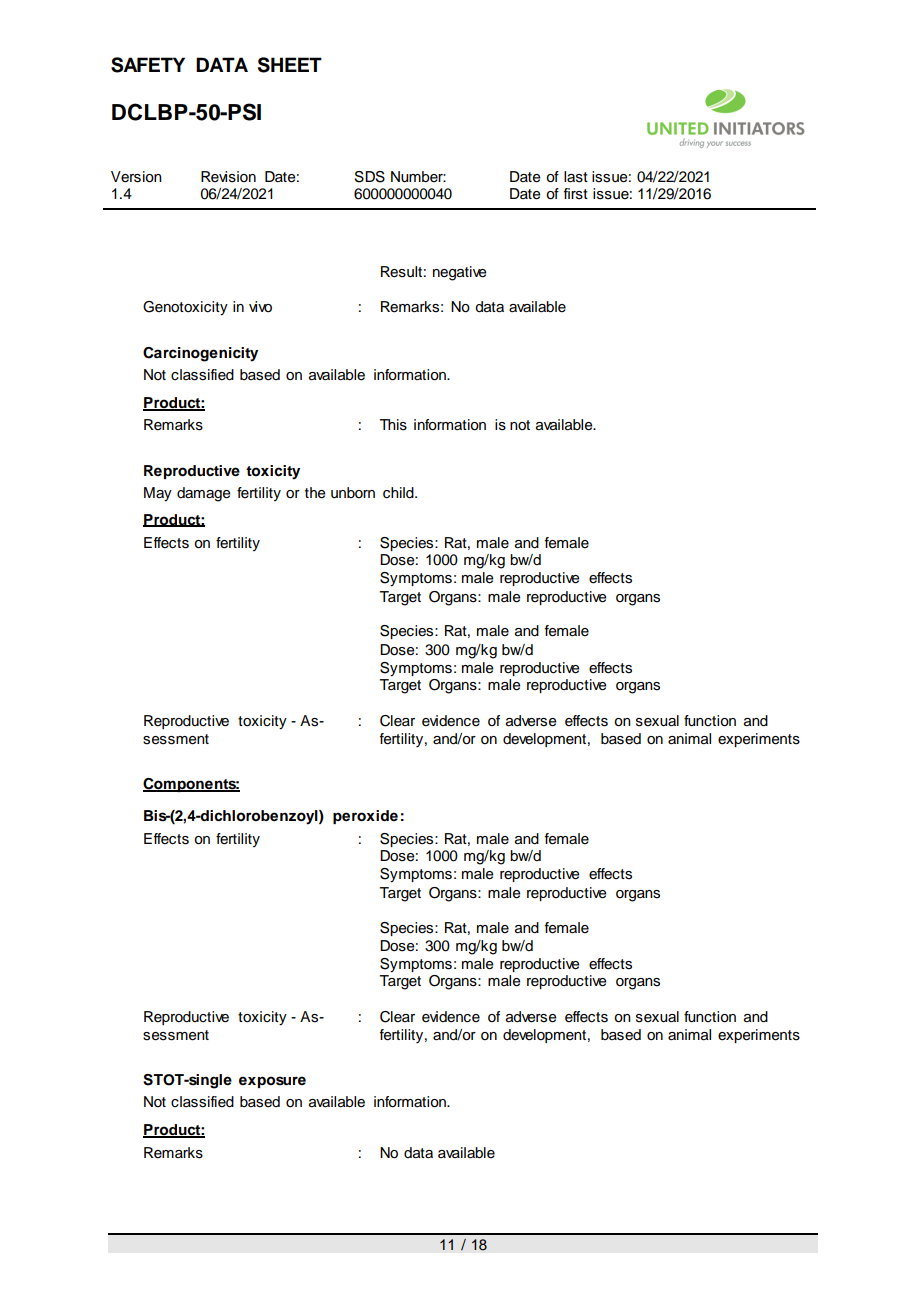 The image size is (924, 1308). I want to click on SAFETY, so click(148, 65).
